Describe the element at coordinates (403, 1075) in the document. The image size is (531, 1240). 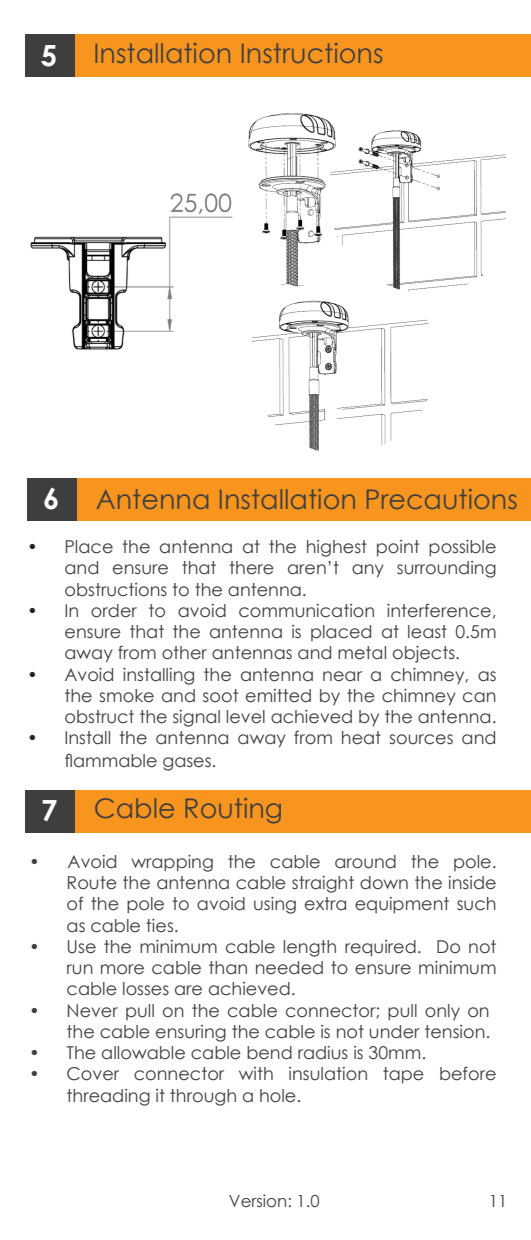
I see `tape` at that location.
